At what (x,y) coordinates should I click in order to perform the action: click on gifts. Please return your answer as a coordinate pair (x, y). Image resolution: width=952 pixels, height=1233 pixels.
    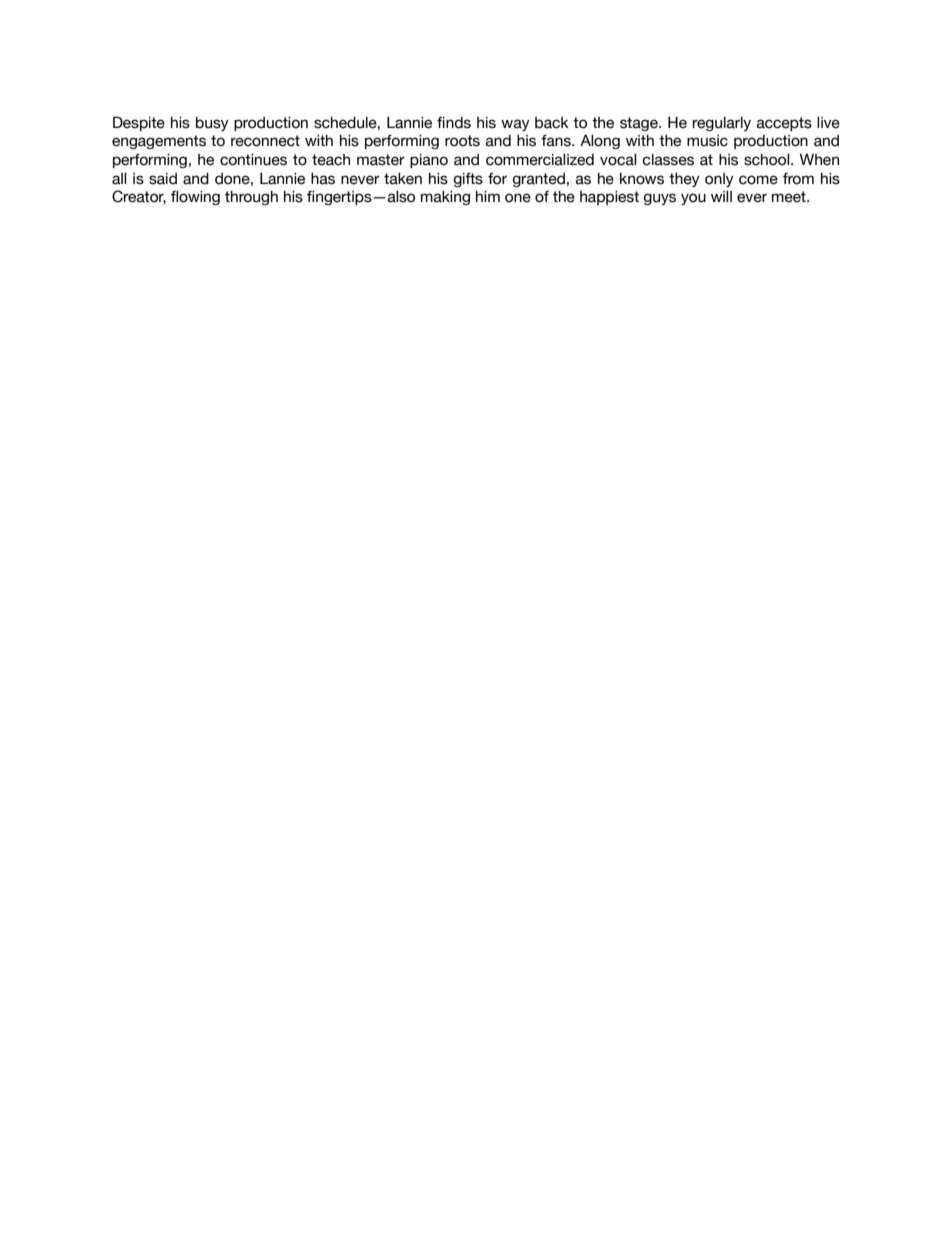
    Looking at the image, I should click on (468, 180).
